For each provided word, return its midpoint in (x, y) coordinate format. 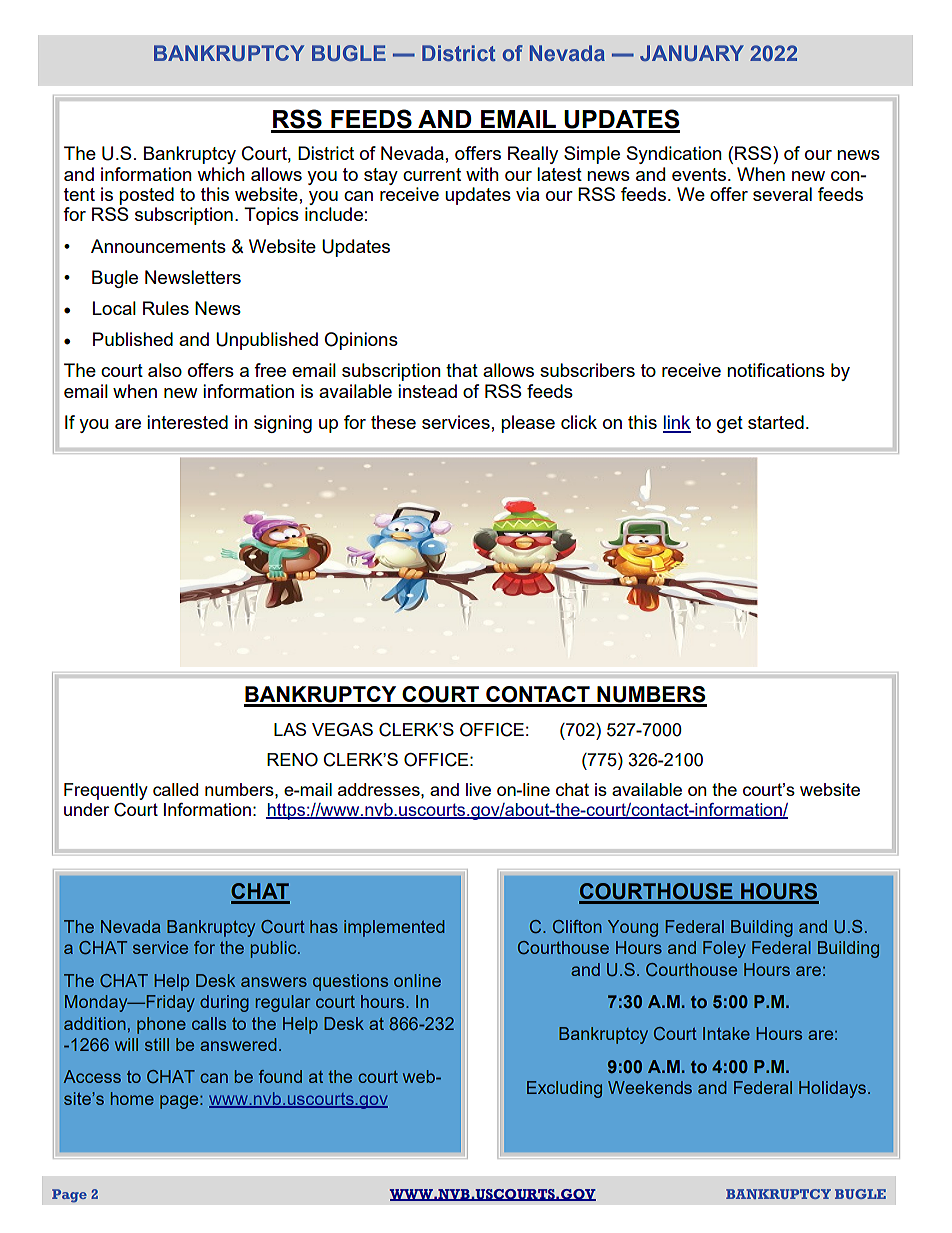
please (528, 424)
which (221, 174)
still (157, 1044)
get (730, 424)
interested (187, 422)
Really (533, 155)
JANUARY (692, 53)
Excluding (564, 1089)
